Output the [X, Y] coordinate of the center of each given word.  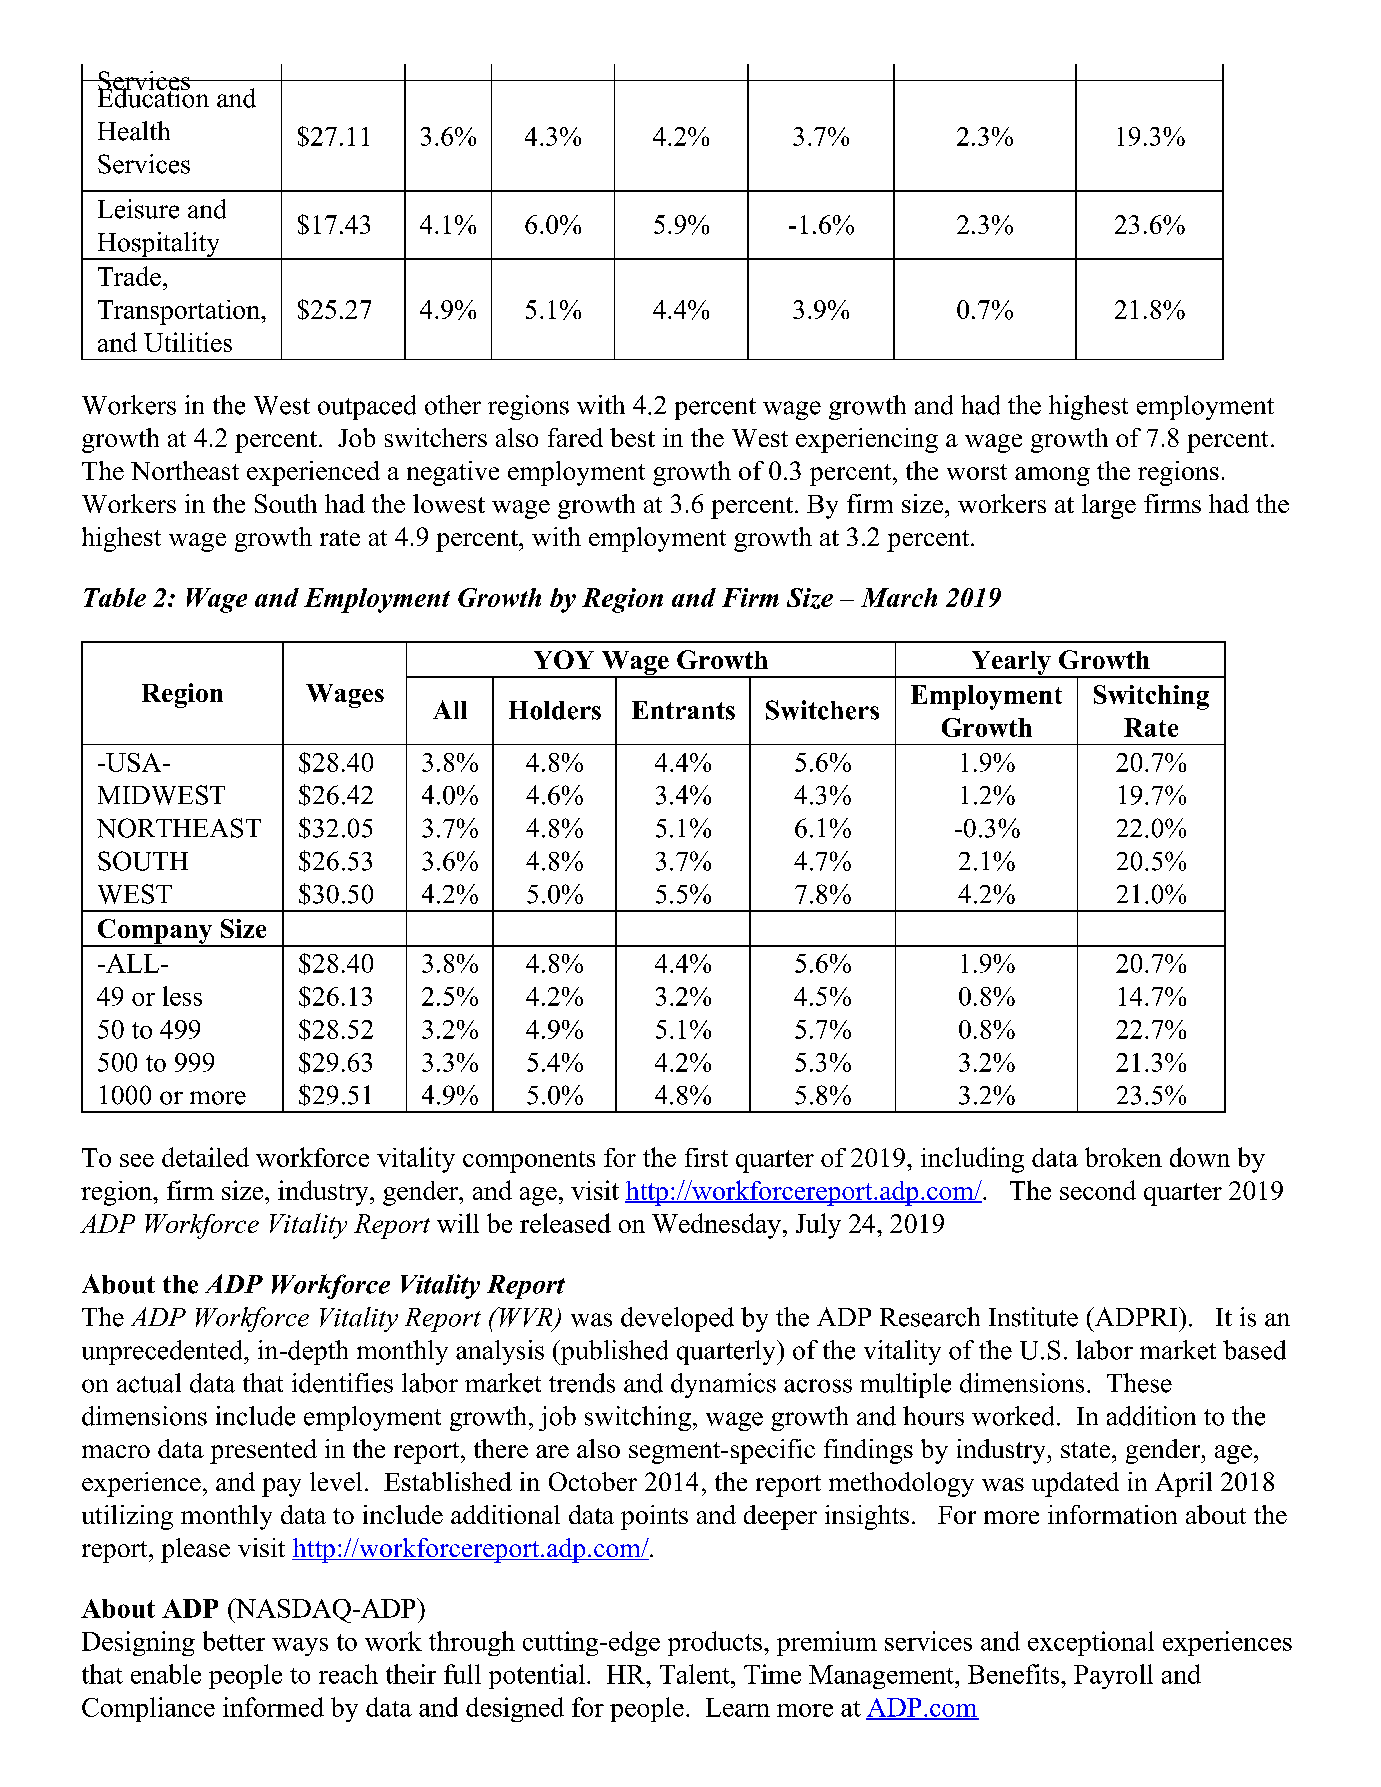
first [706, 1157]
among [1052, 476]
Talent [696, 1674]
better [234, 1641]
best [632, 437]
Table [115, 597]
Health [134, 131]
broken [1123, 1157]
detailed [205, 1157]
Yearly [1011, 664]
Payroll [1113, 1676]
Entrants [683, 710]
